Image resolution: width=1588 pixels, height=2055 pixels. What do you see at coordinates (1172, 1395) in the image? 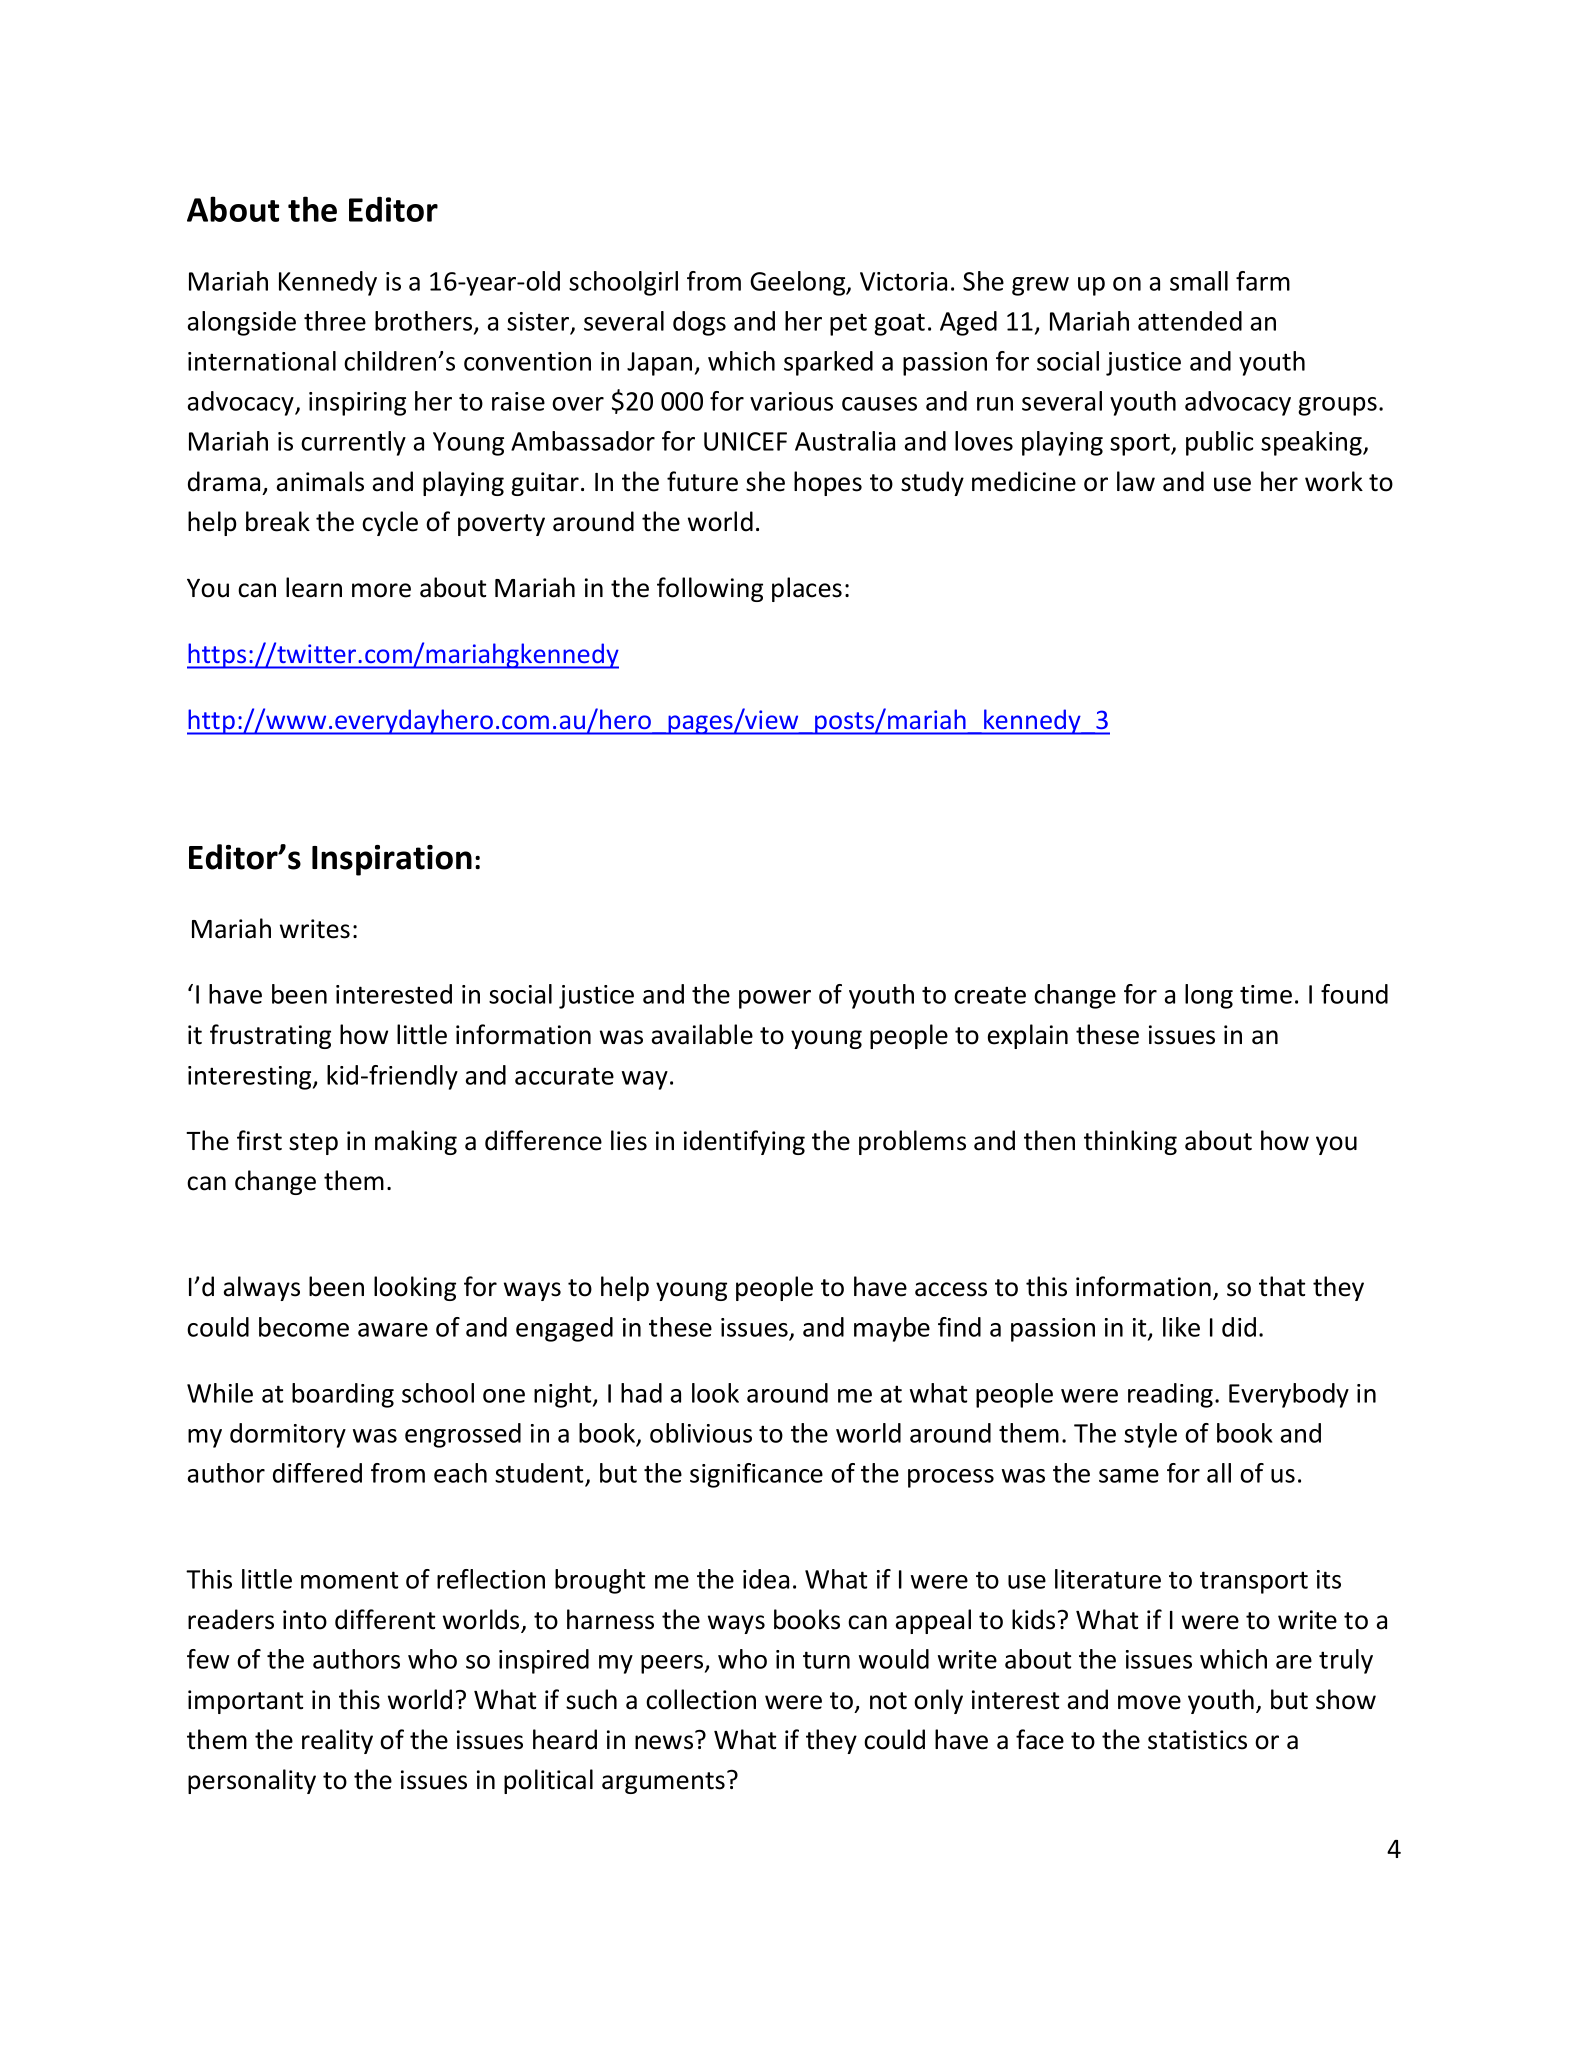
I see `reading` at bounding box center [1172, 1395].
